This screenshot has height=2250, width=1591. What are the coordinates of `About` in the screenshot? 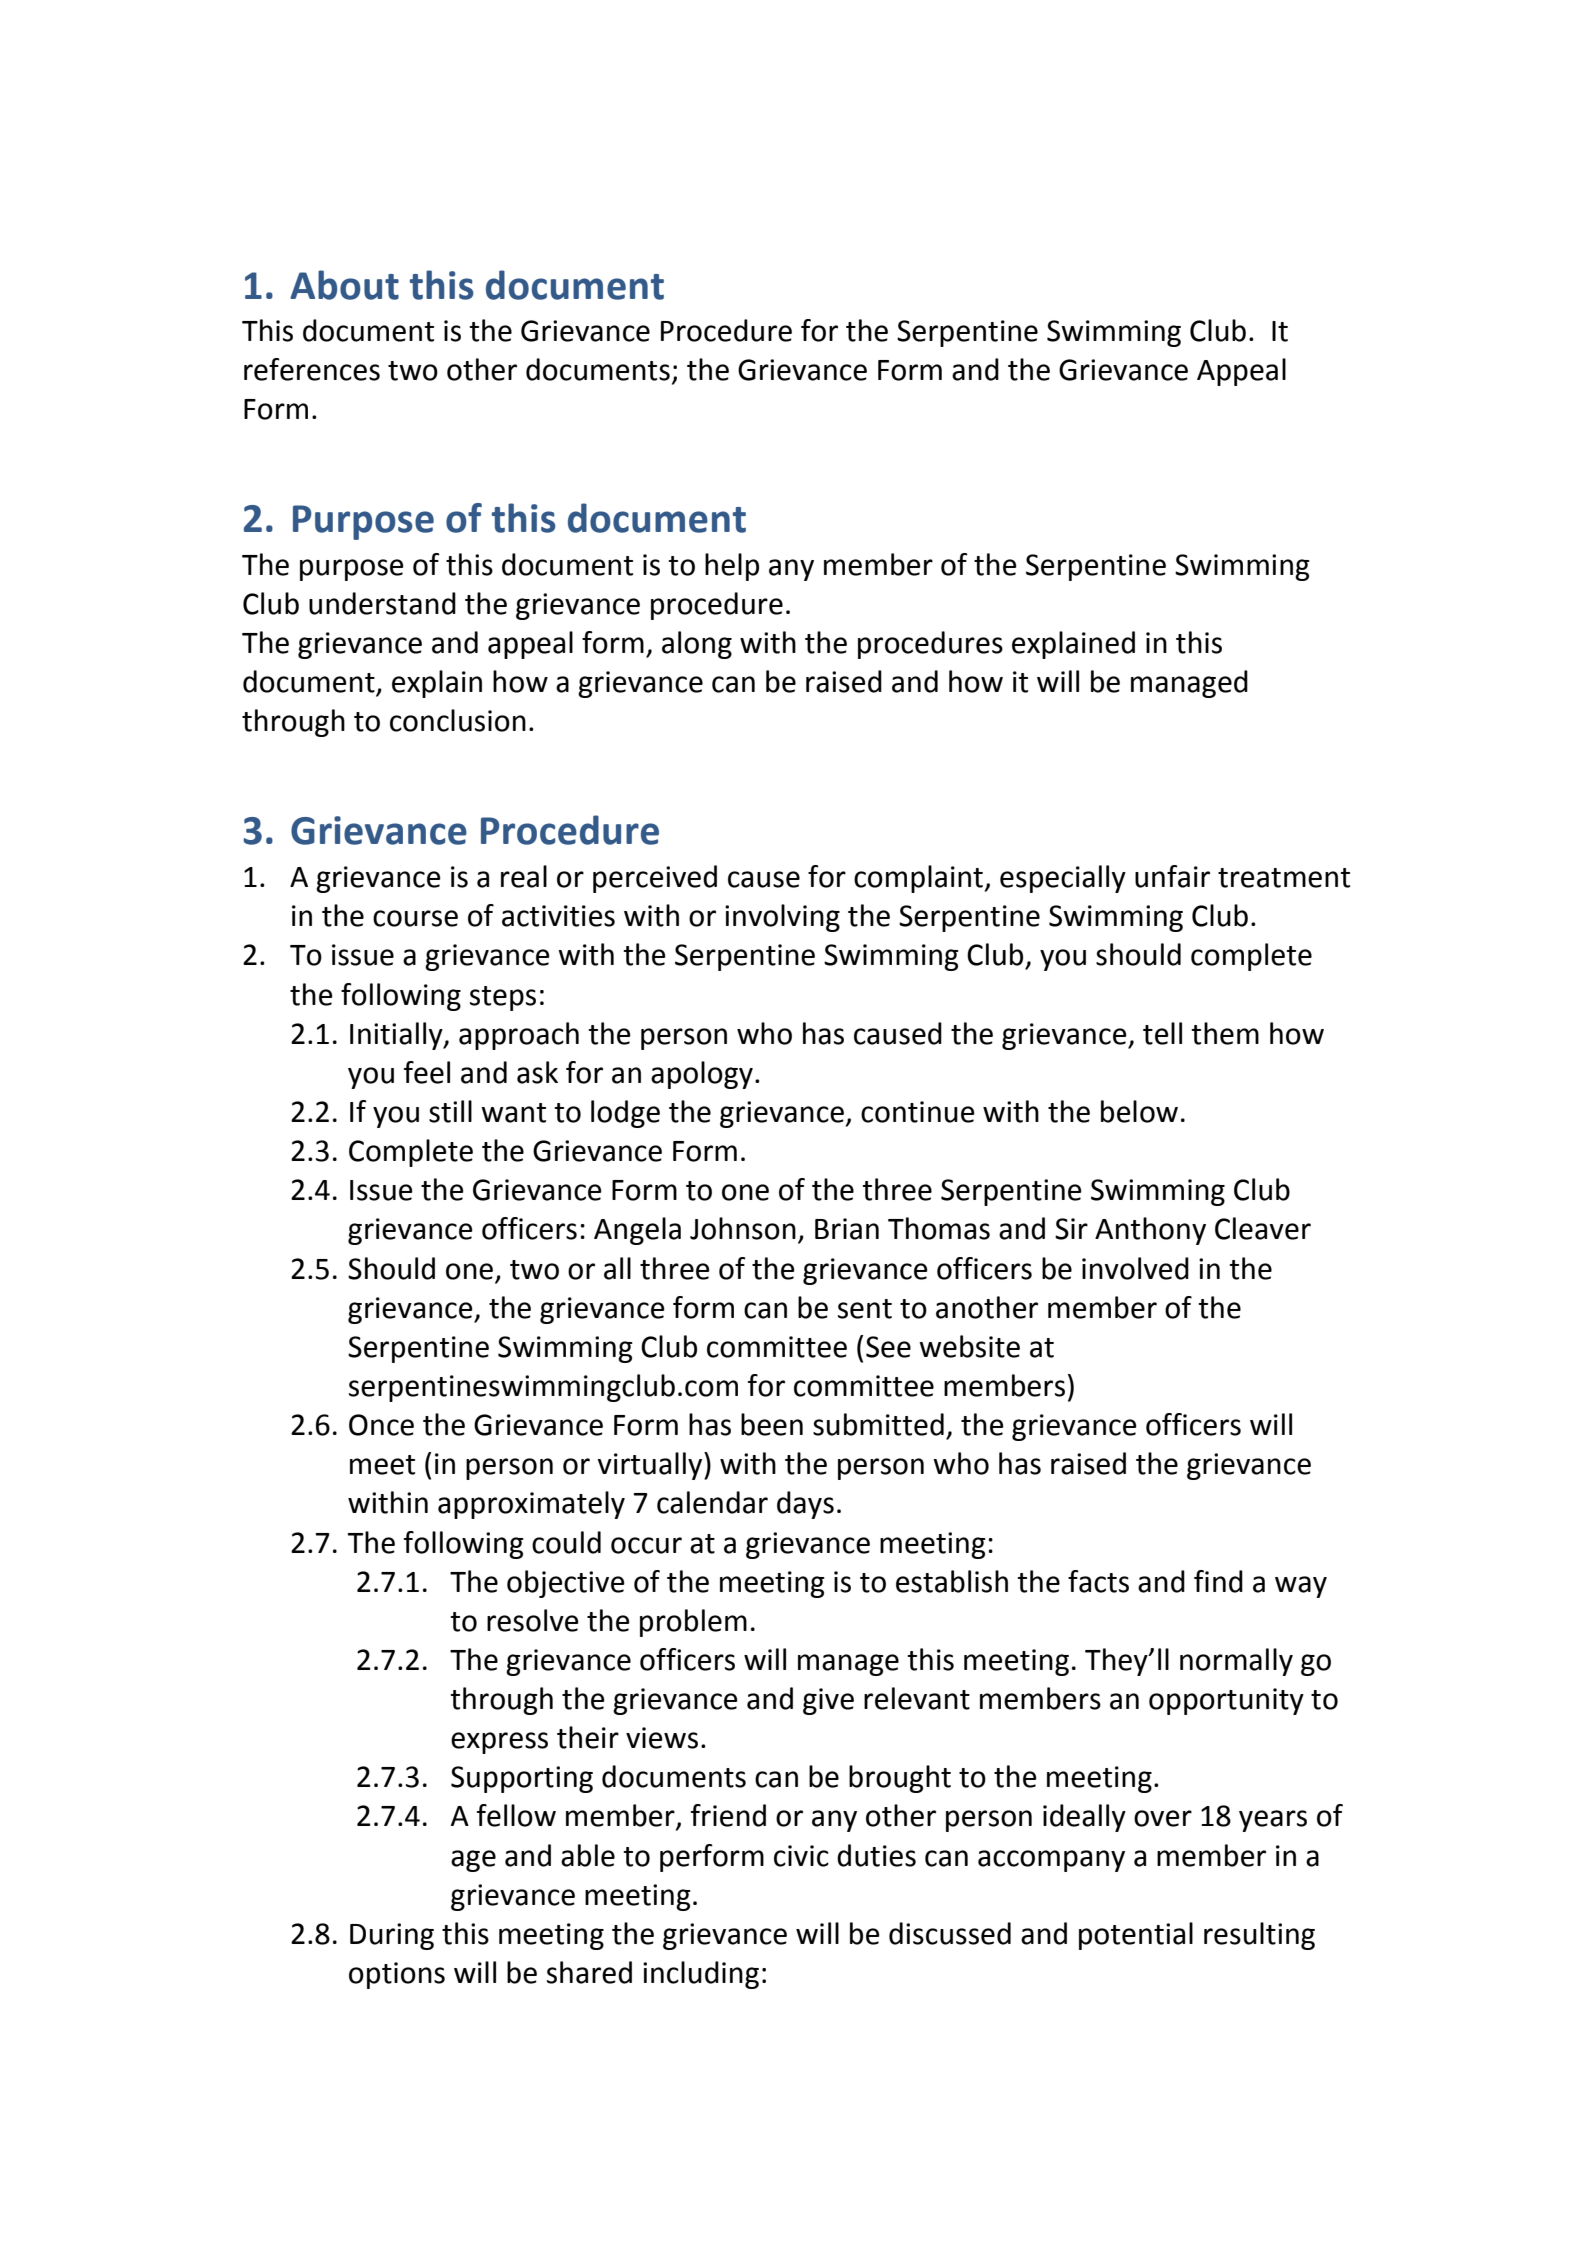 It's located at (344, 285).
